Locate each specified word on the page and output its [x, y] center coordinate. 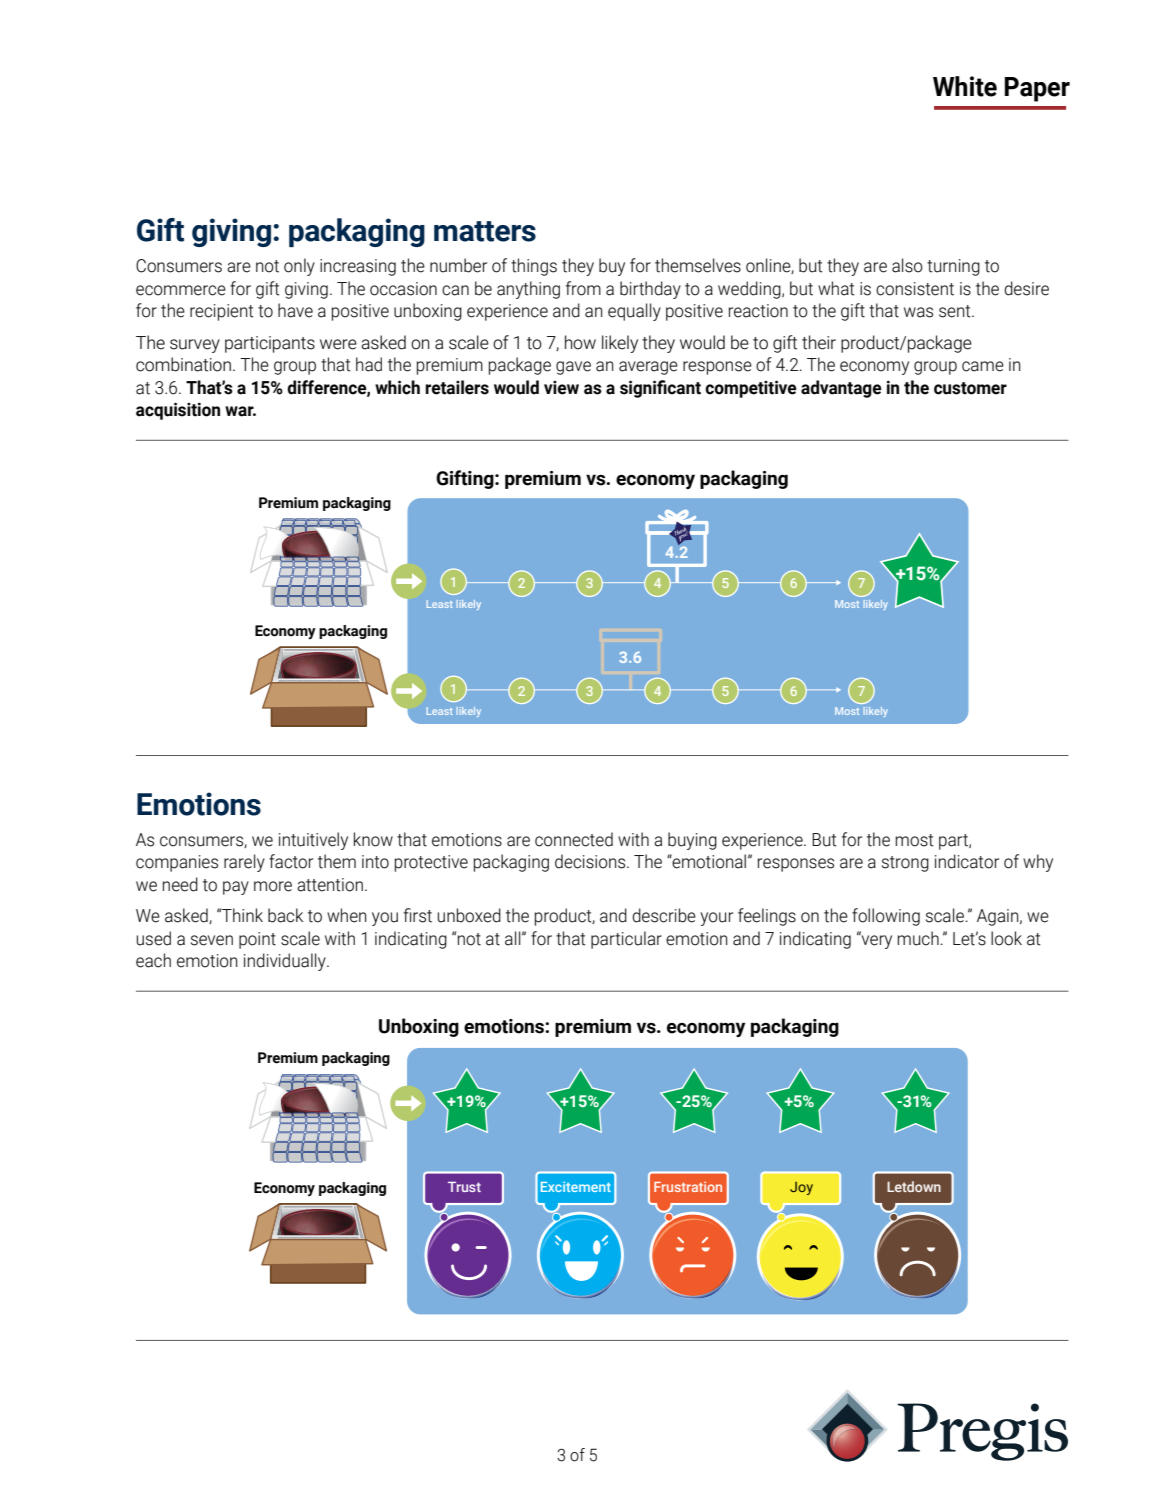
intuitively [313, 841]
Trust [464, 1187]
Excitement [576, 1187]
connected [574, 839]
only [299, 267]
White [965, 86]
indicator [967, 861]
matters [485, 231]
